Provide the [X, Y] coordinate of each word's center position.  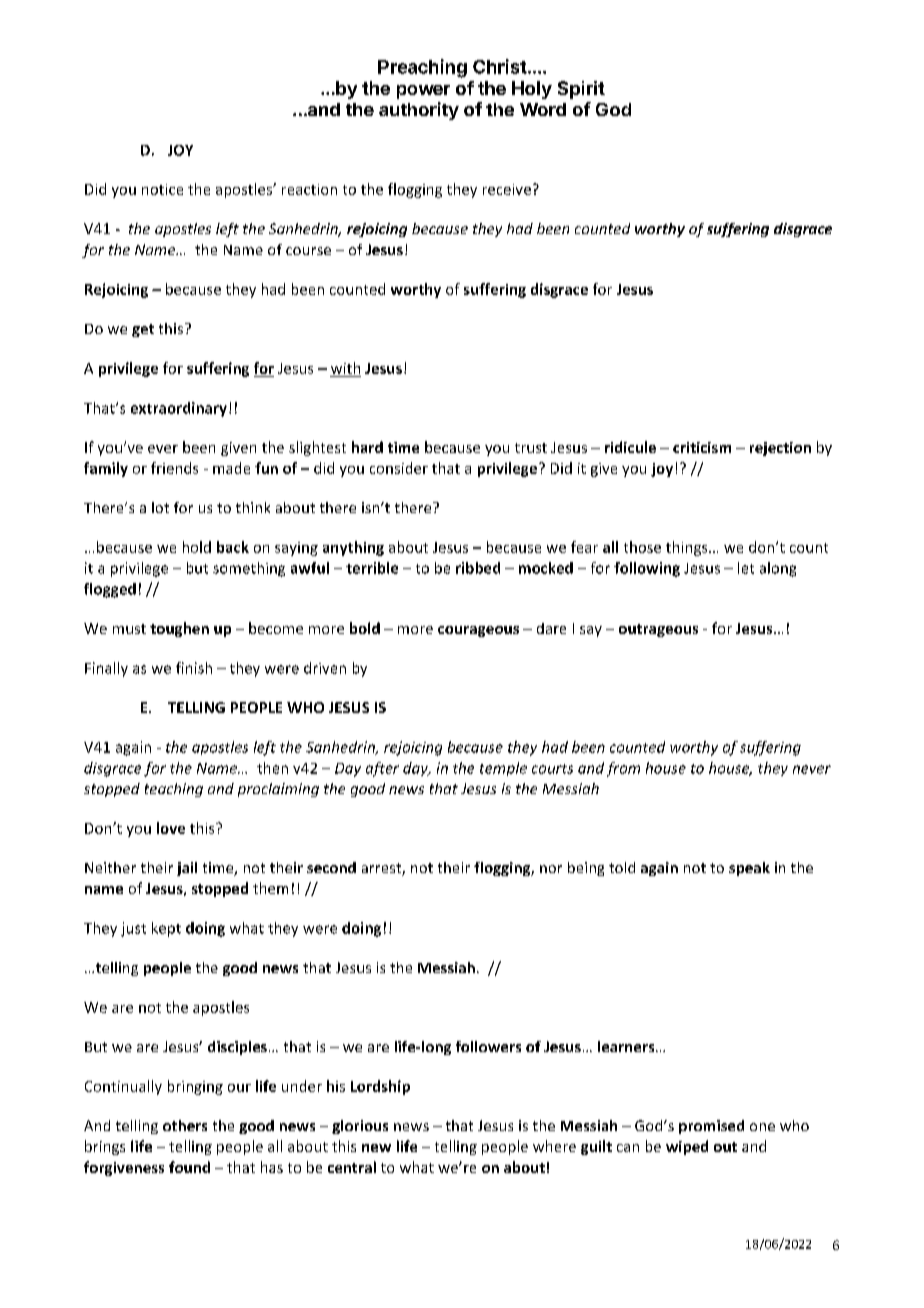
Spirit [581, 90]
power [423, 92]
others [185, 1125]
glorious [360, 1127]
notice [162, 189]
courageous [478, 631]
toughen [179, 629]
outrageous [658, 630]
